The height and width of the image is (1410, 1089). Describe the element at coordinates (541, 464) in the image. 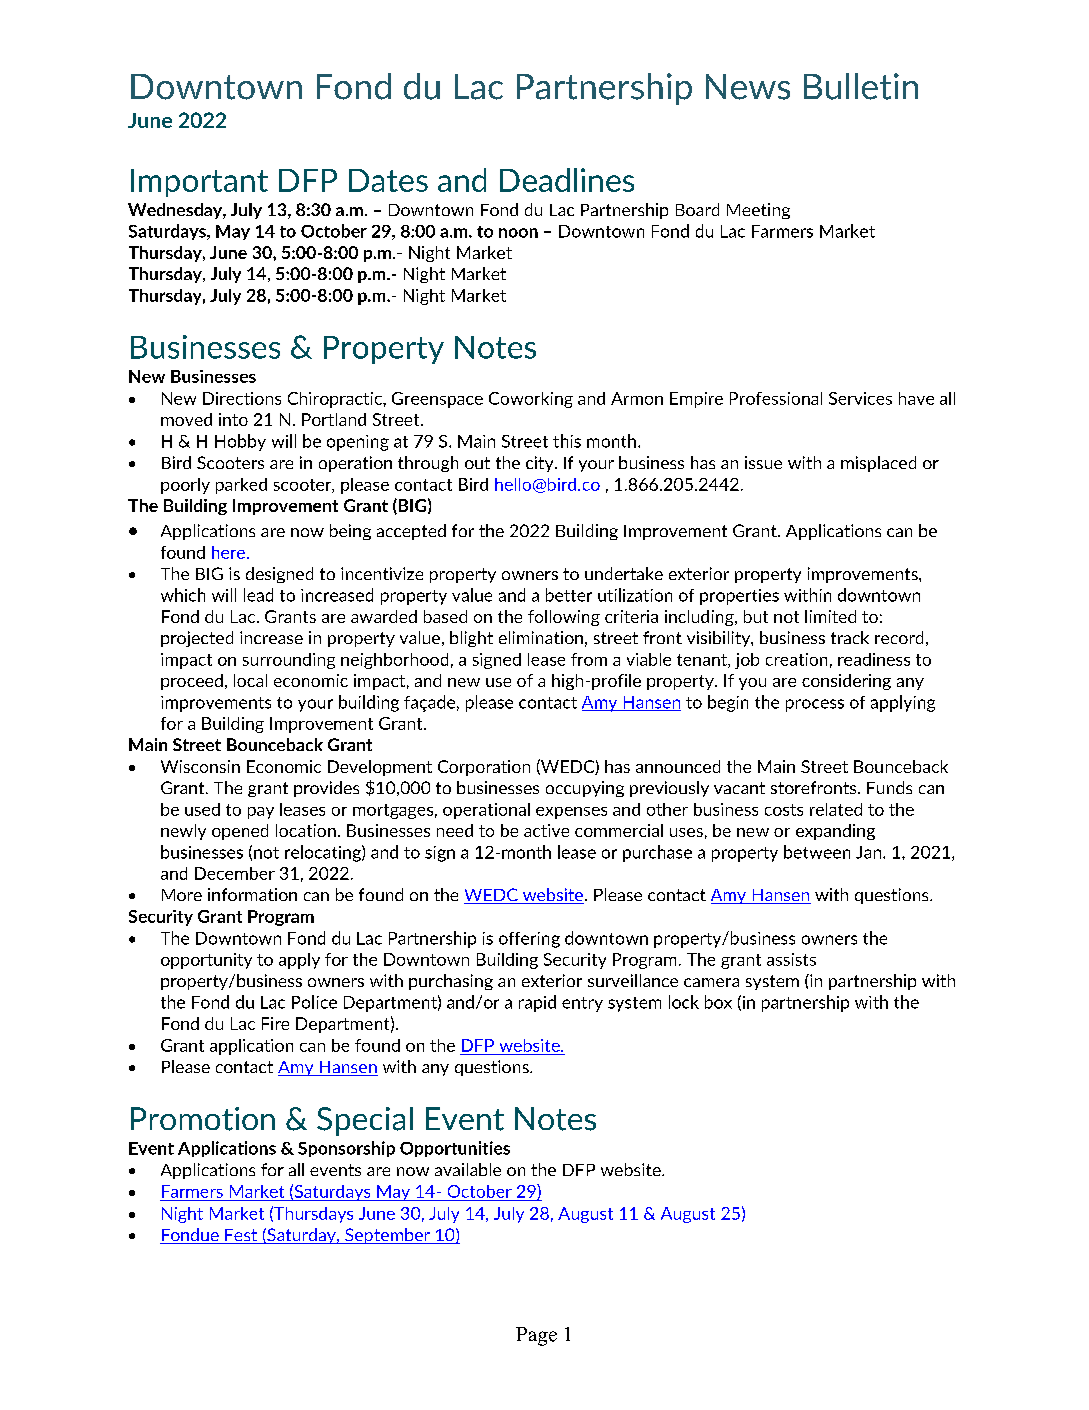

I see `city` at that location.
